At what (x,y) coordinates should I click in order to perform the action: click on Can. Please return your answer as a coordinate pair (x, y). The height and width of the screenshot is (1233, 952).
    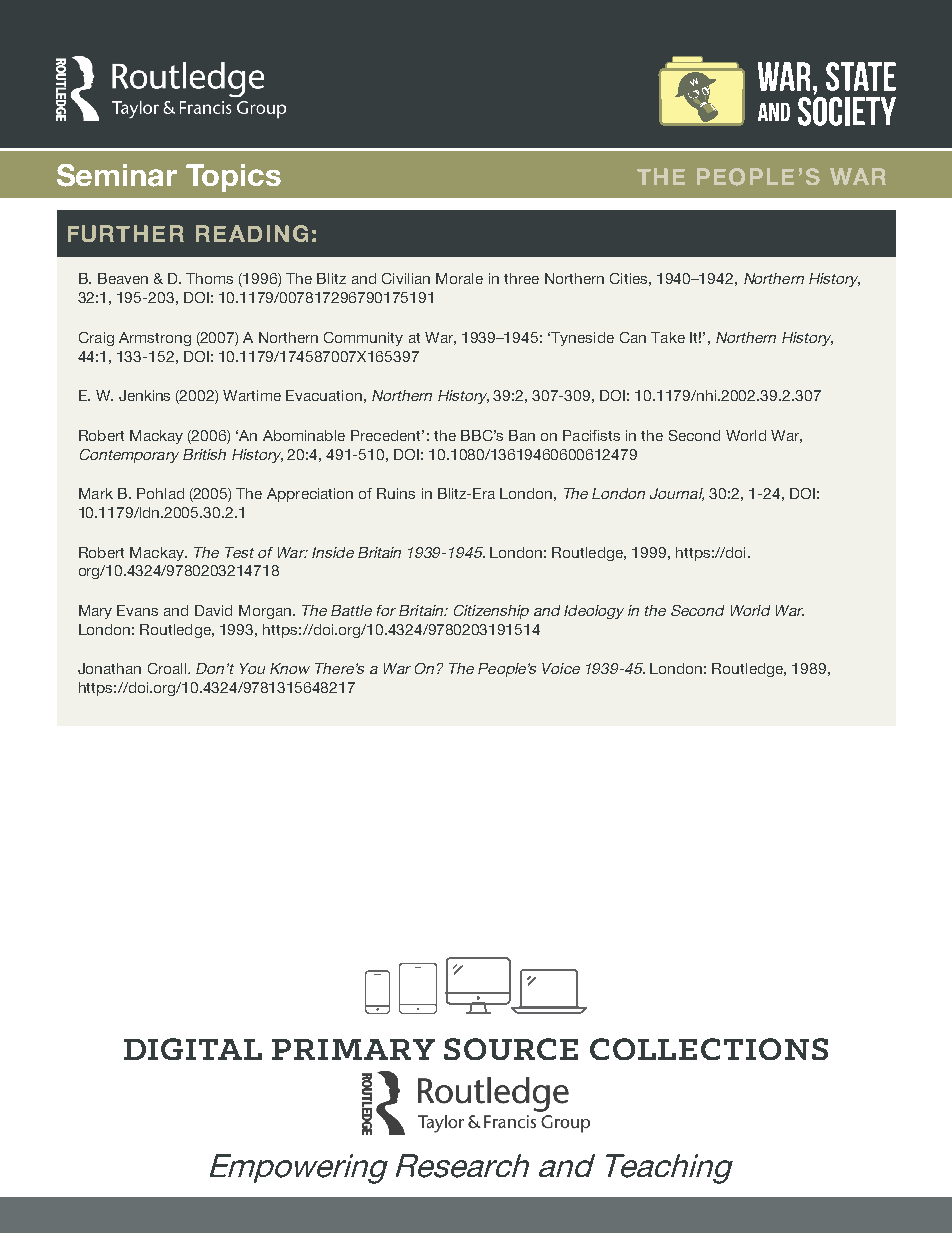
    Looking at the image, I should click on (633, 337).
